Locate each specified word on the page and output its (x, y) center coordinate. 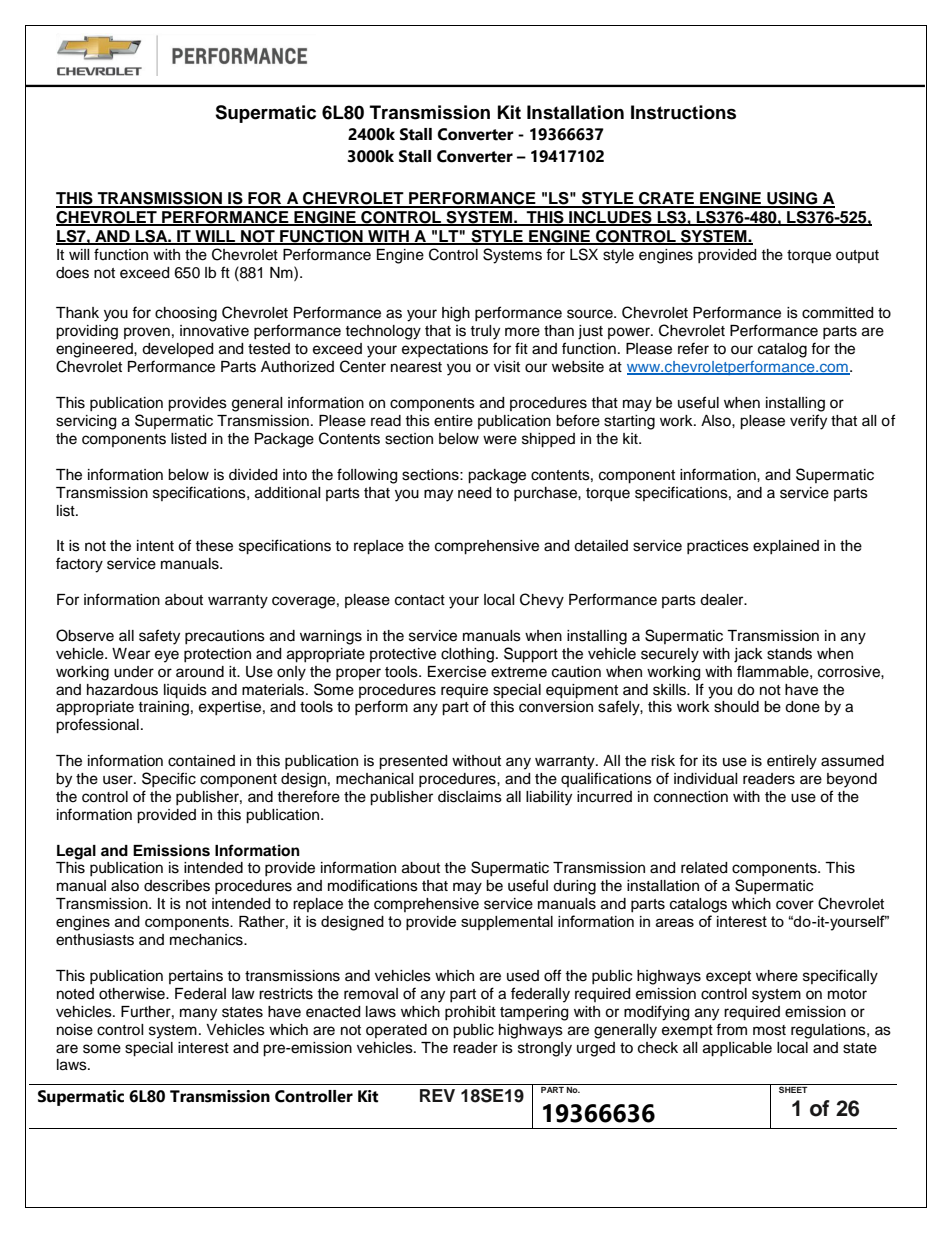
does (72, 273)
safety (159, 637)
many (198, 1014)
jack (748, 655)
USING (792, 199)
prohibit (470, 1013)
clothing (467, 655)
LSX (584, 254)
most (769, 1030)
